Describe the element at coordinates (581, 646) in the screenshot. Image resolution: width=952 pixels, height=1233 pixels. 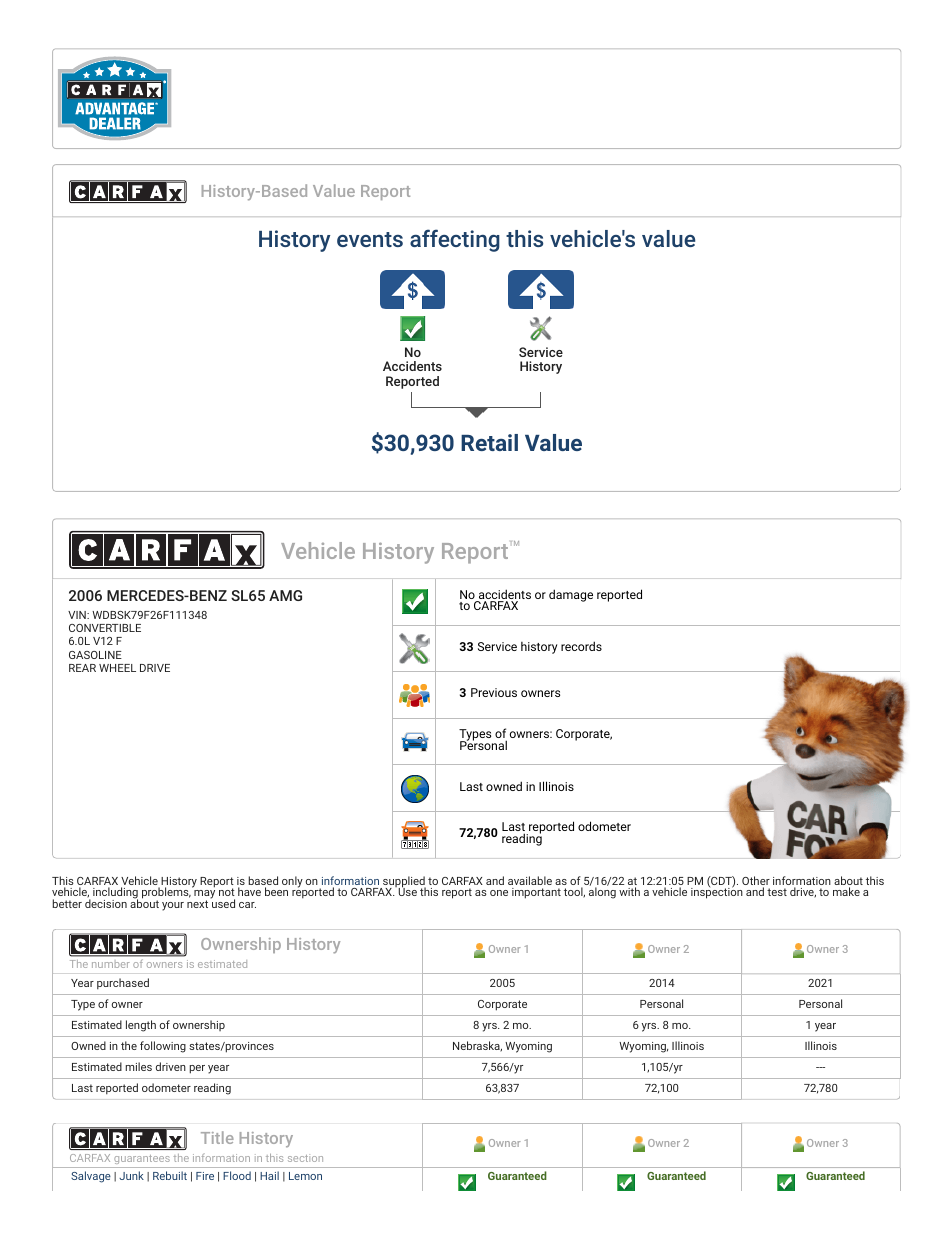
I see `records` at that location.
